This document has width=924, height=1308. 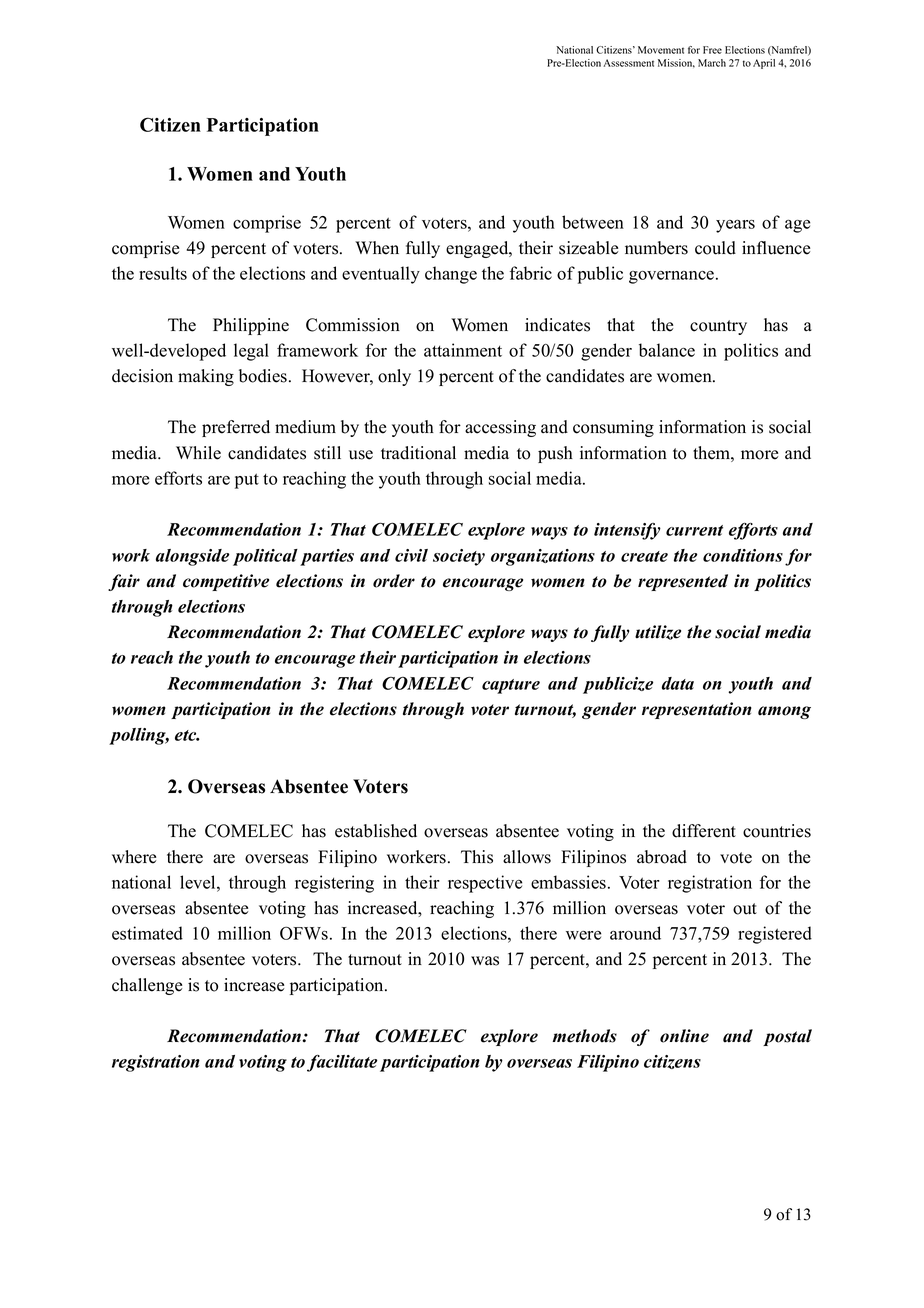 What do you see at coordinates (163, 273) in the document?
I see `results` at bounding box center [163, 273].
